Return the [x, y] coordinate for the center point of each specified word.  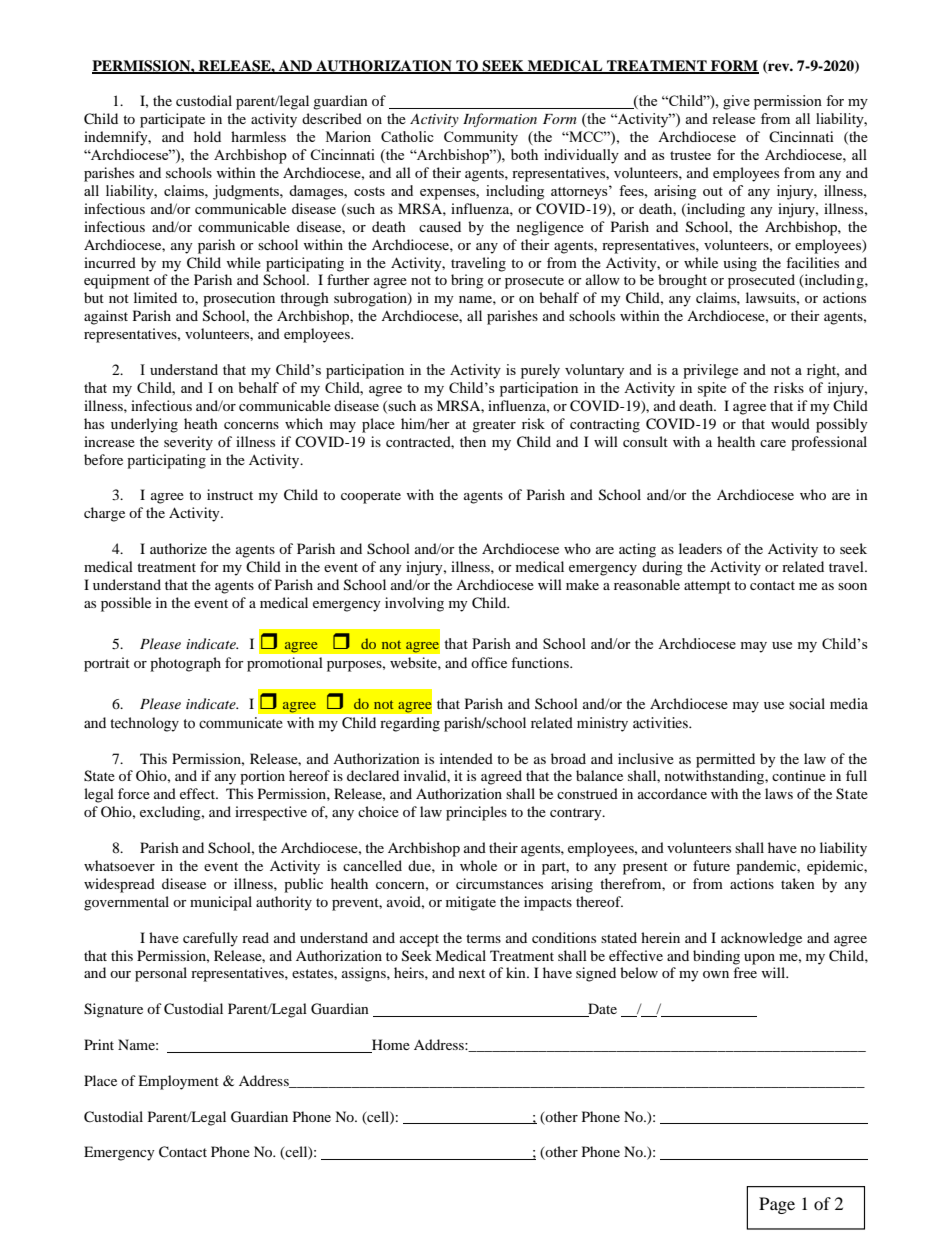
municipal [221, 903]
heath [201, 423]
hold [207, 136]
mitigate [471, 903]
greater [494, 426]
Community [481, 138]
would [790, 423]
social [807, 704]
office [489, 662]
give [736, 102]
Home [390, 1046]
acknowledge [761, 939]
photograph [185, 664]
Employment [178, 1082]
